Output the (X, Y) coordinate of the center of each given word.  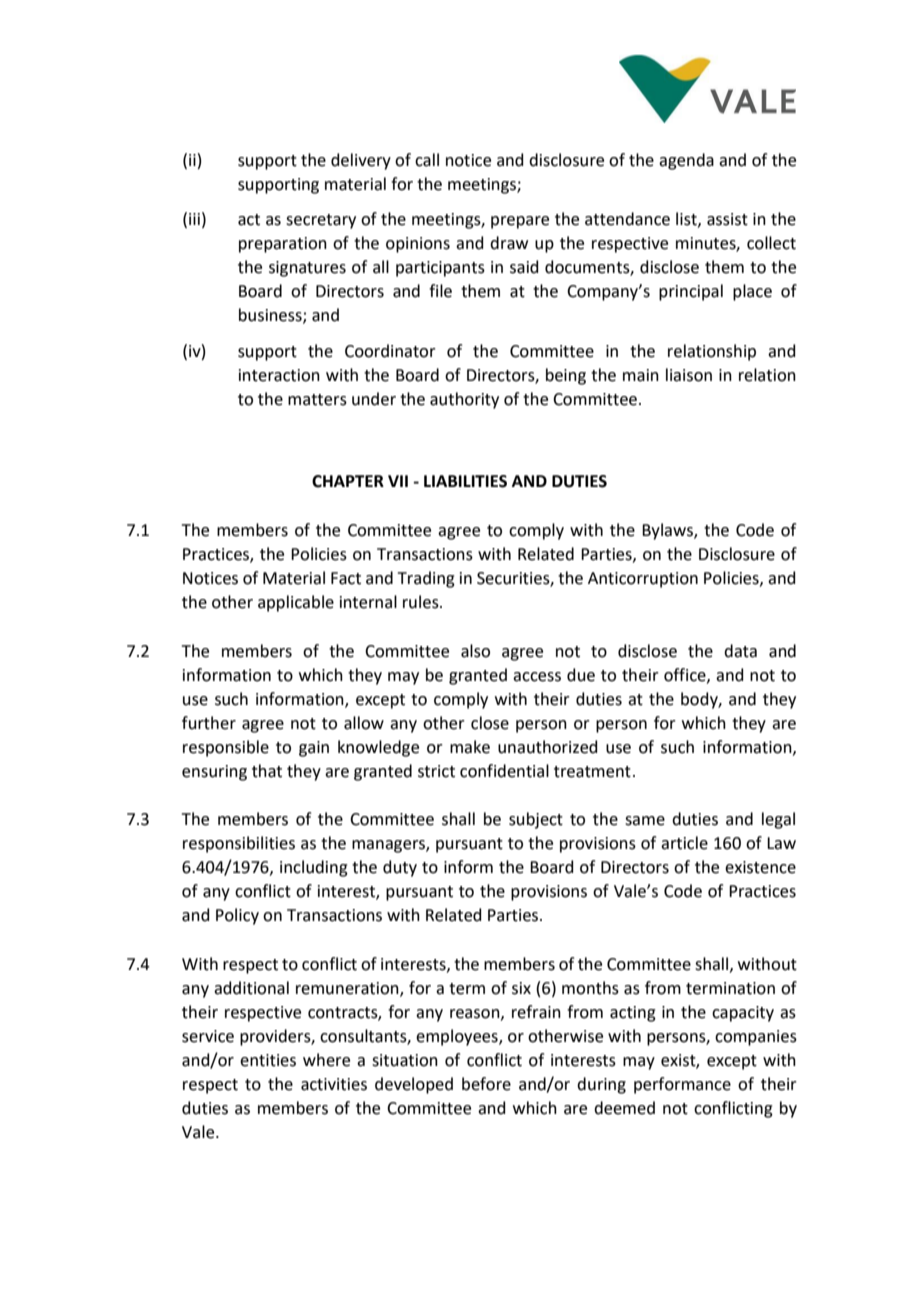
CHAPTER (348, 481)
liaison (689, 375)
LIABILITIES (465, 481)
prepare (520, 222)
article (684, 843)
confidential (504, 771)
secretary (321, 221)
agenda (686, 161)
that (267, 771)
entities (268, 1060)
